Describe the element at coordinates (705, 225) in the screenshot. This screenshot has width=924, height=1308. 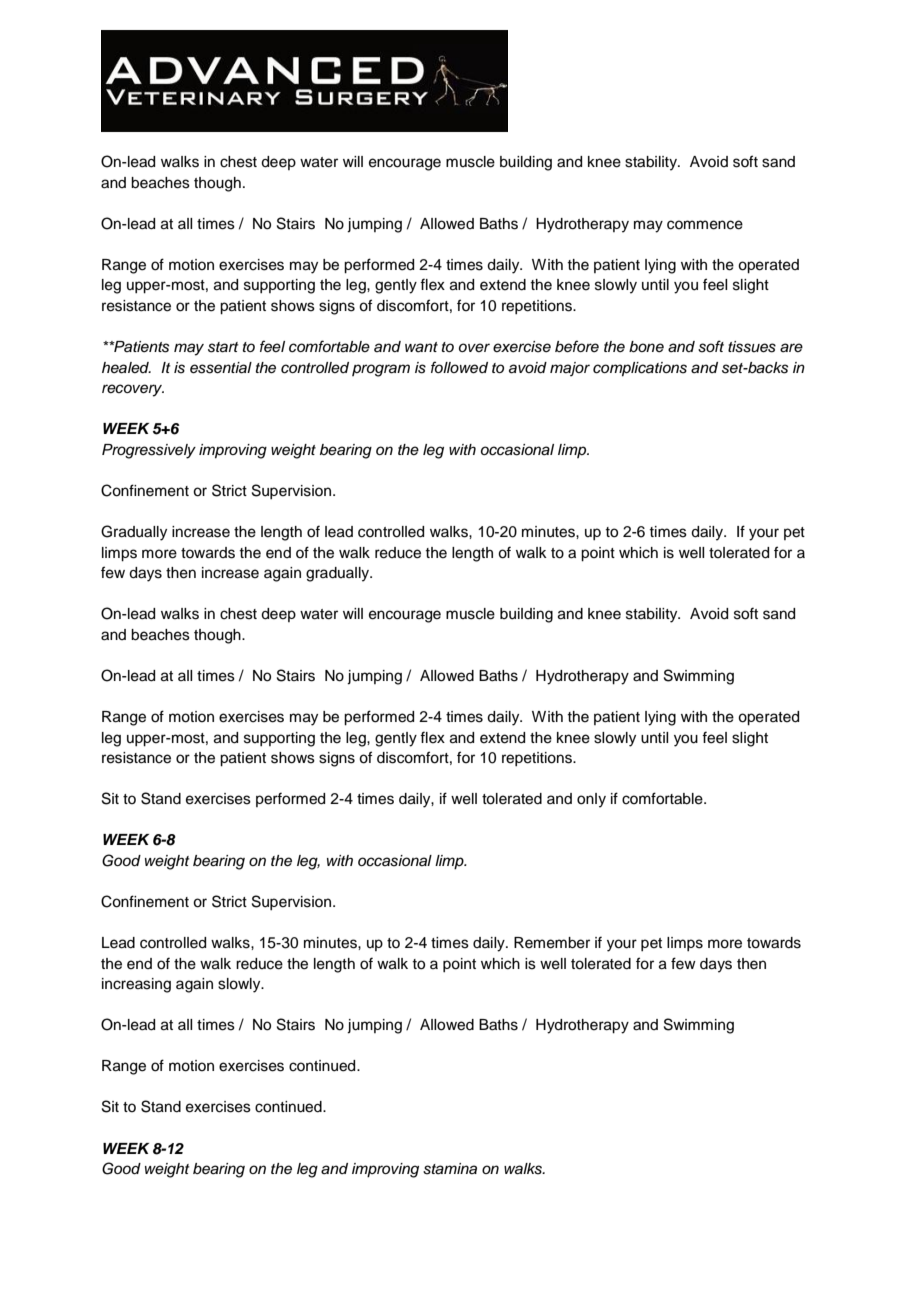
I see `commence` at that location.
